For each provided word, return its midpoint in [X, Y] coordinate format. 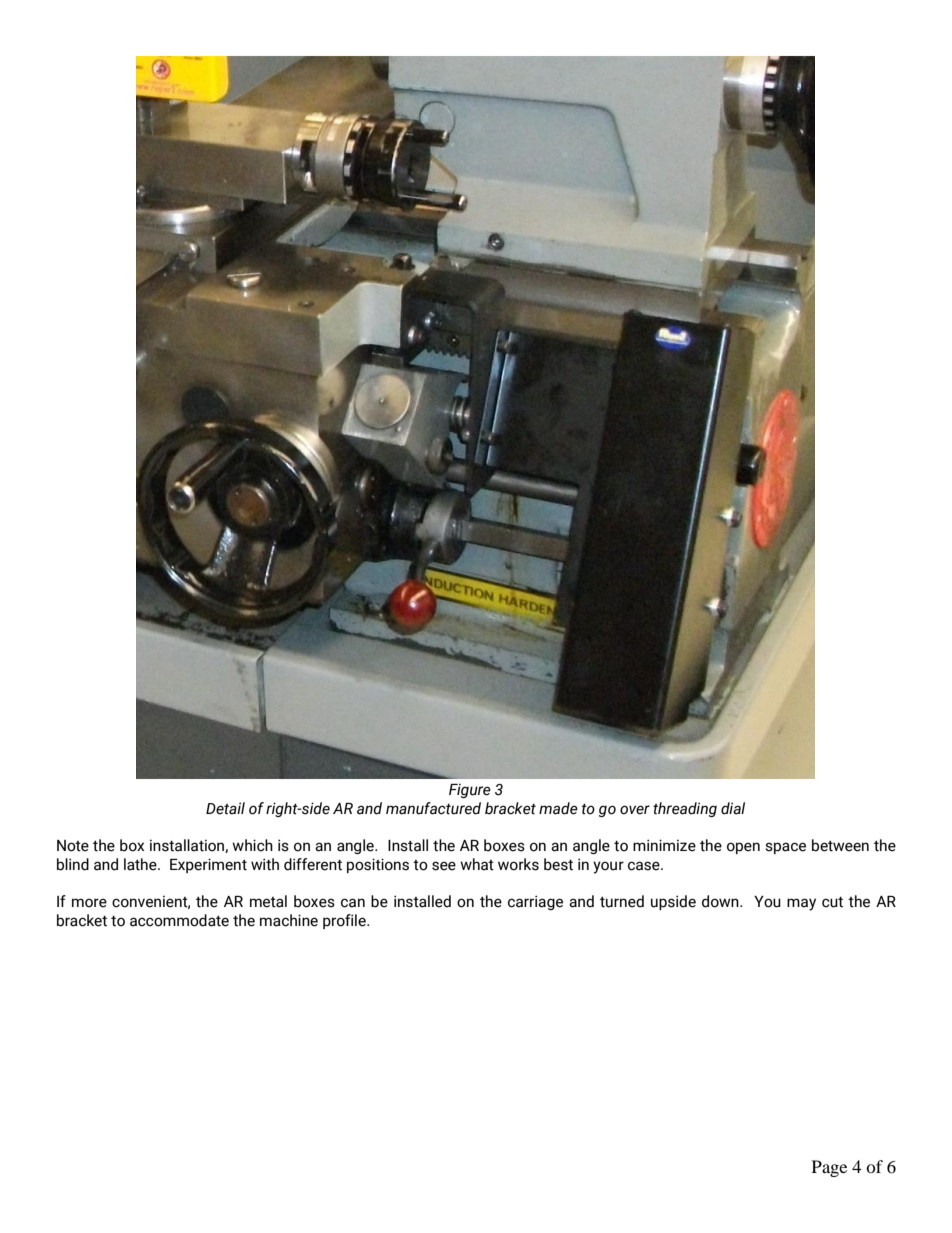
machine [289, 920]
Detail [225, 808]
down [721, 901]
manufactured [433, 808]
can [353, 903]
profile [345, 921]
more [89, 903]
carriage [535, 902]
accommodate [179, 920]
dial [733, 808]
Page [829, 1168]
